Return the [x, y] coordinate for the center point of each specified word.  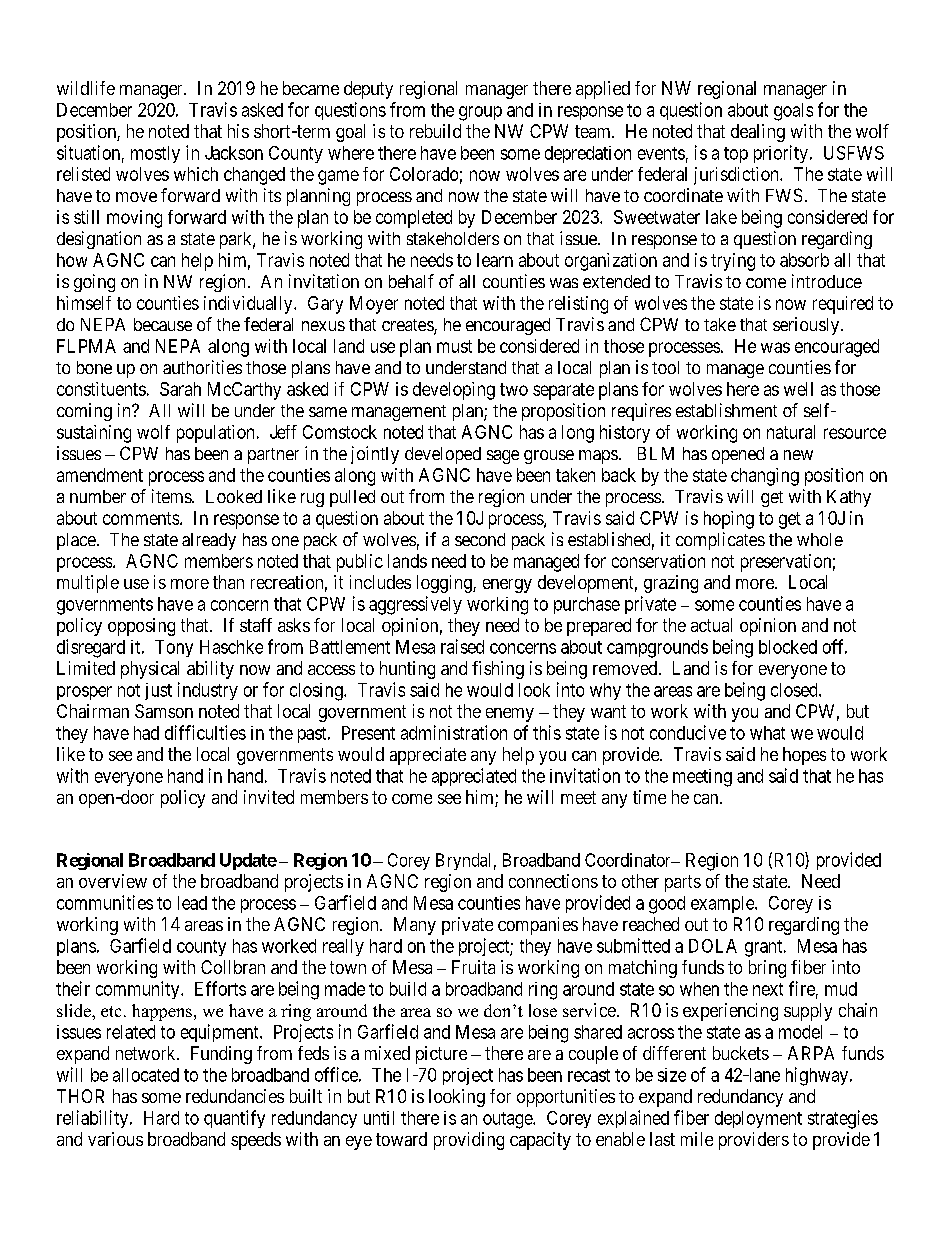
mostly [155, 154]
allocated [146, 1075]
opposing [141, 627]
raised [462, 646]
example [723, 904]
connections [553, 881]
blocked [788, 647]
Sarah [180, 389]
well [798, 389]
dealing [758, 133]
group [480, 113]
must [454, 346]
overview [113, 881]
